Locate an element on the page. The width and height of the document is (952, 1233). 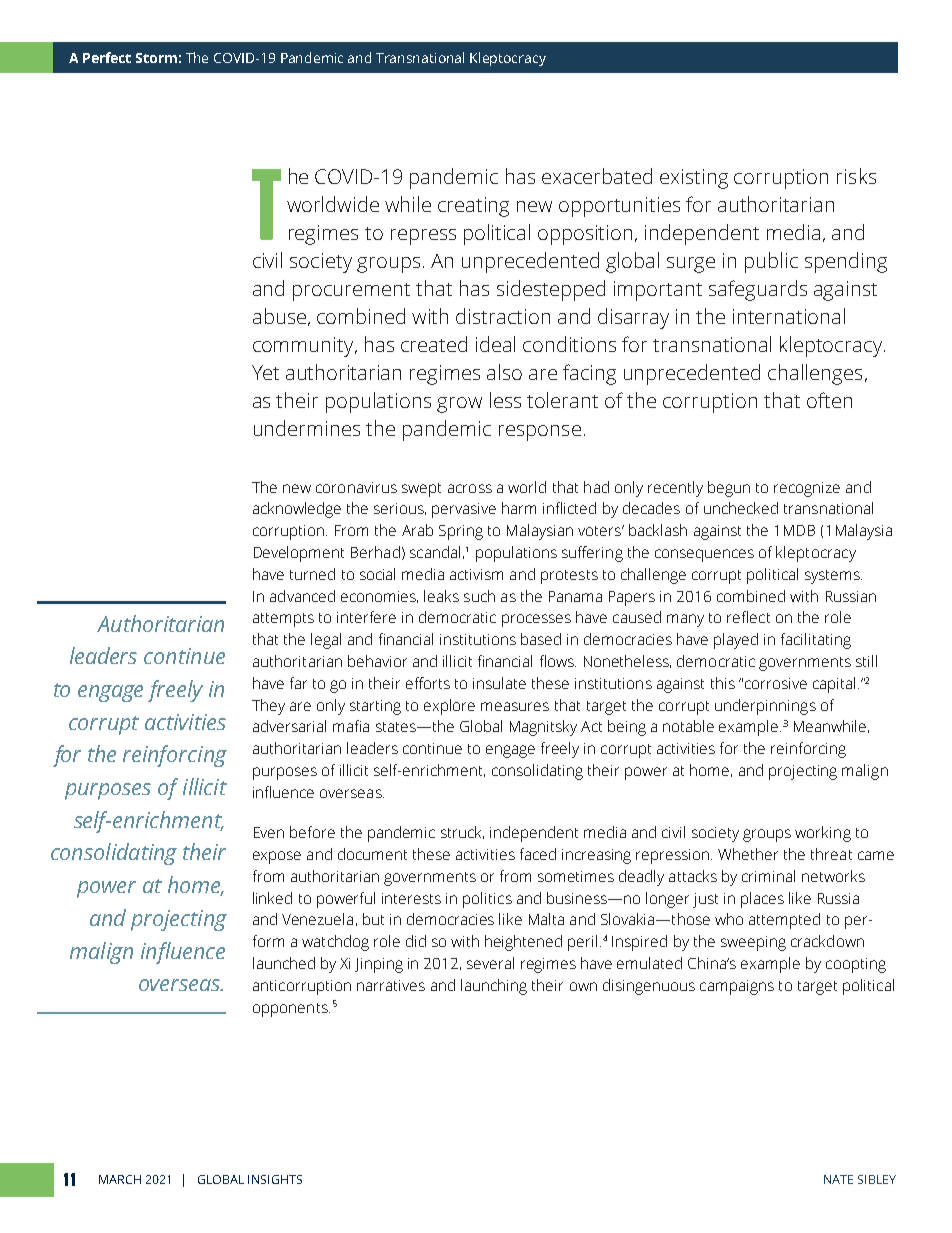
response is located at coordinates (540, 433).
